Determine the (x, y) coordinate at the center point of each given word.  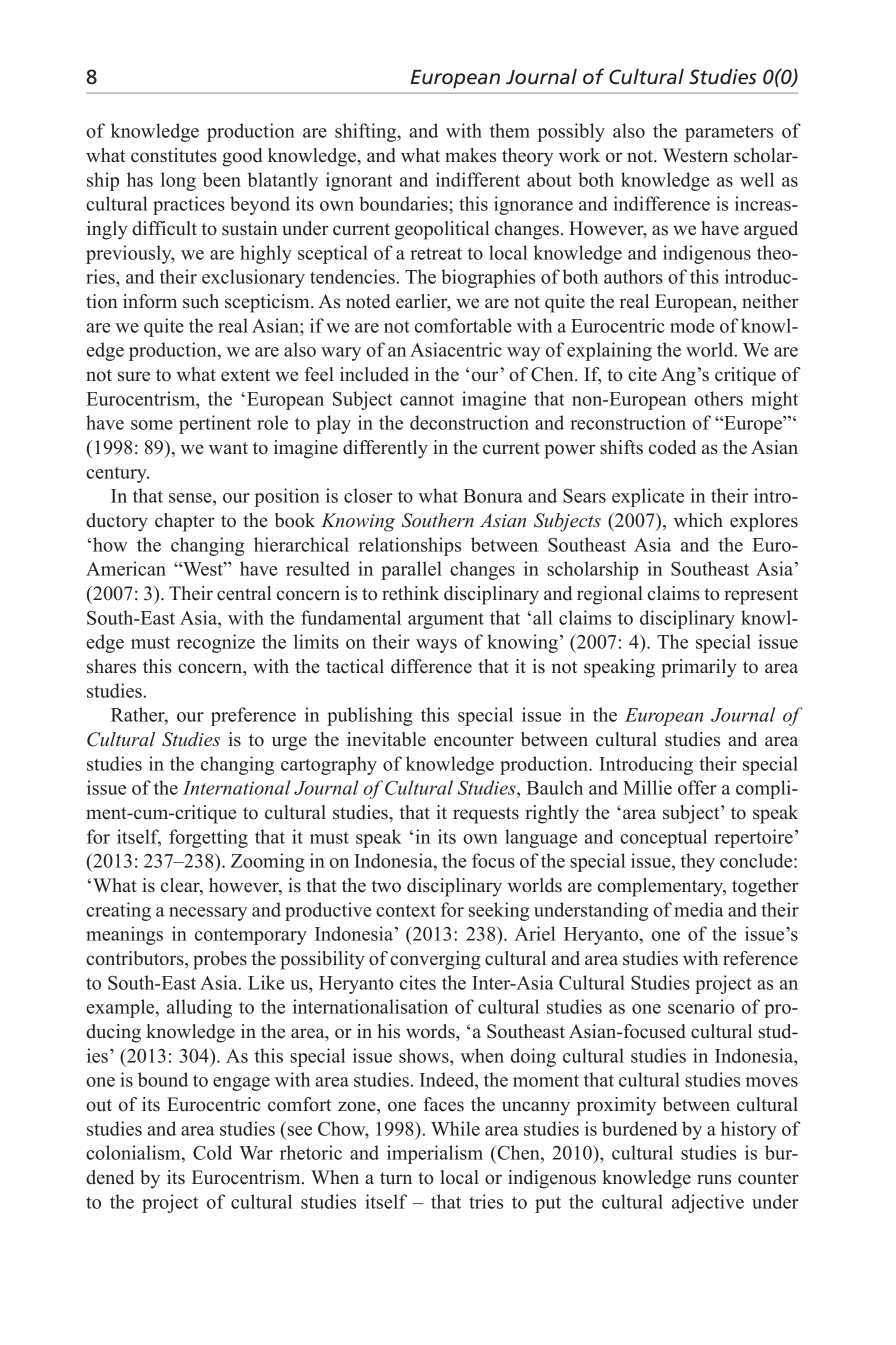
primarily (699, 668)
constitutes (174, 155)
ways (436, 646)
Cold (212, 1152)
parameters (729, 133)
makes (470, 155)
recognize (216, 643)
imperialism (435, 1154)
